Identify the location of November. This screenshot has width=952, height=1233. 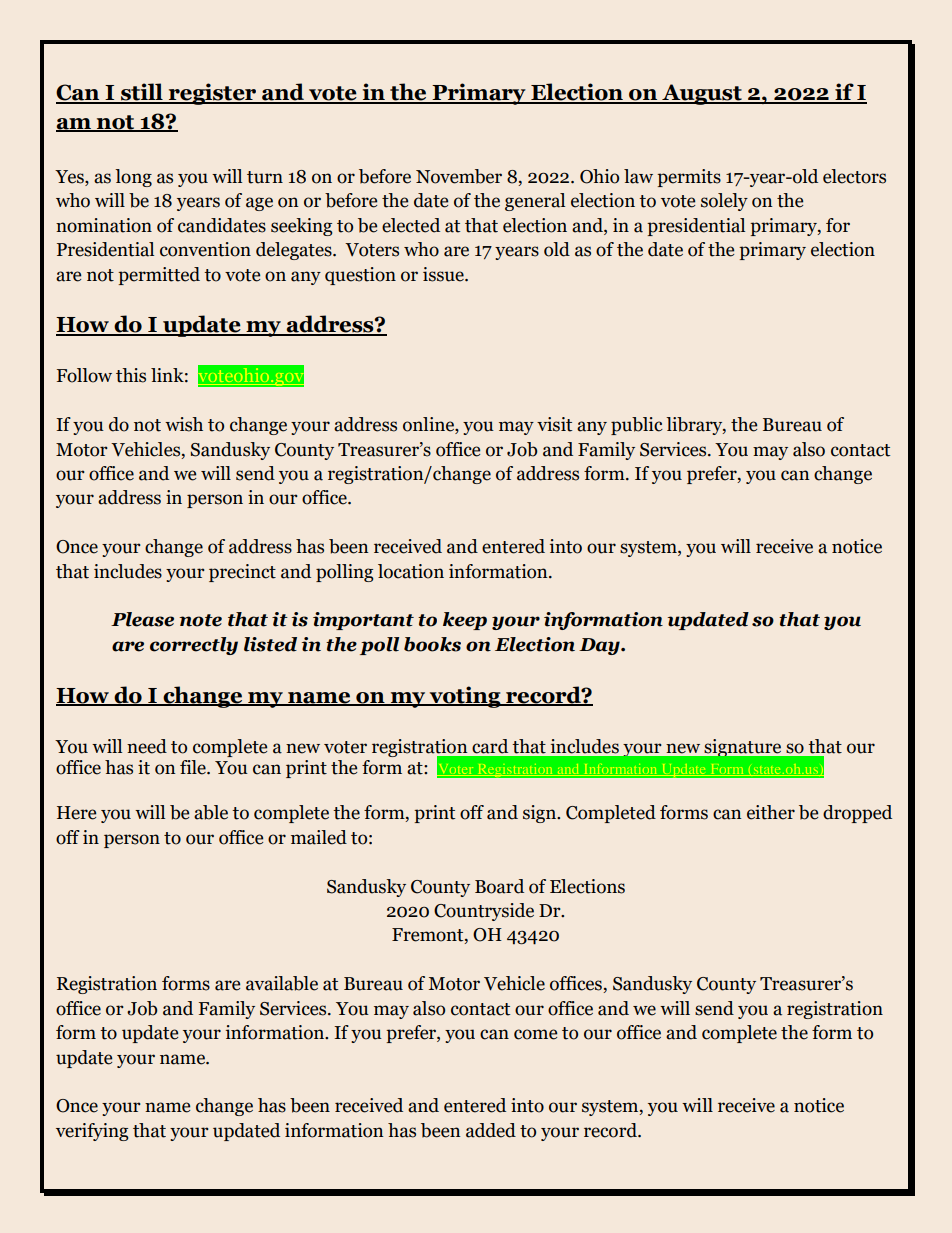
(459, 176).
